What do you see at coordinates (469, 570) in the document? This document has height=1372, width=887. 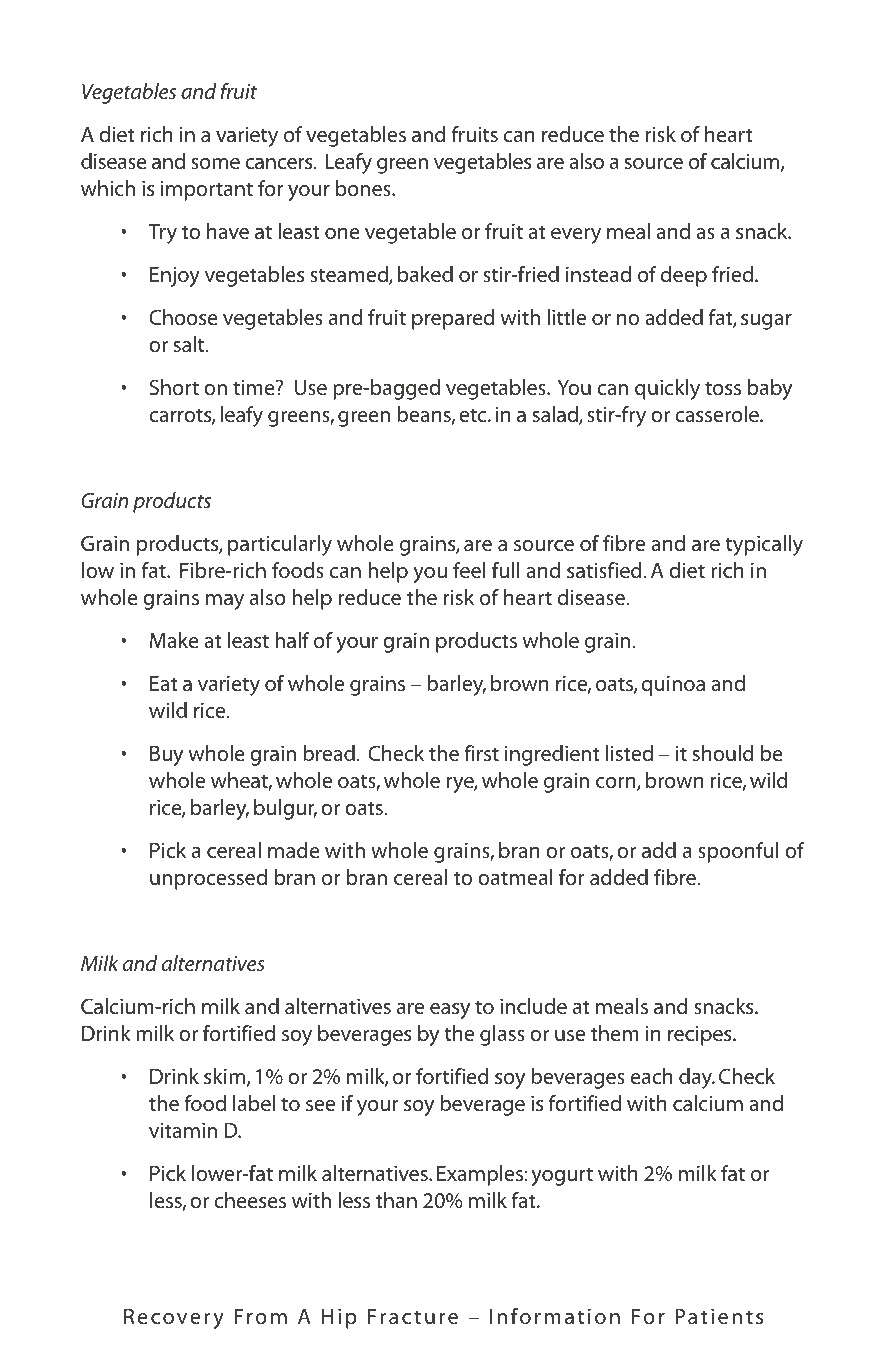 I see `feel` at bounding box center [469, 570].
